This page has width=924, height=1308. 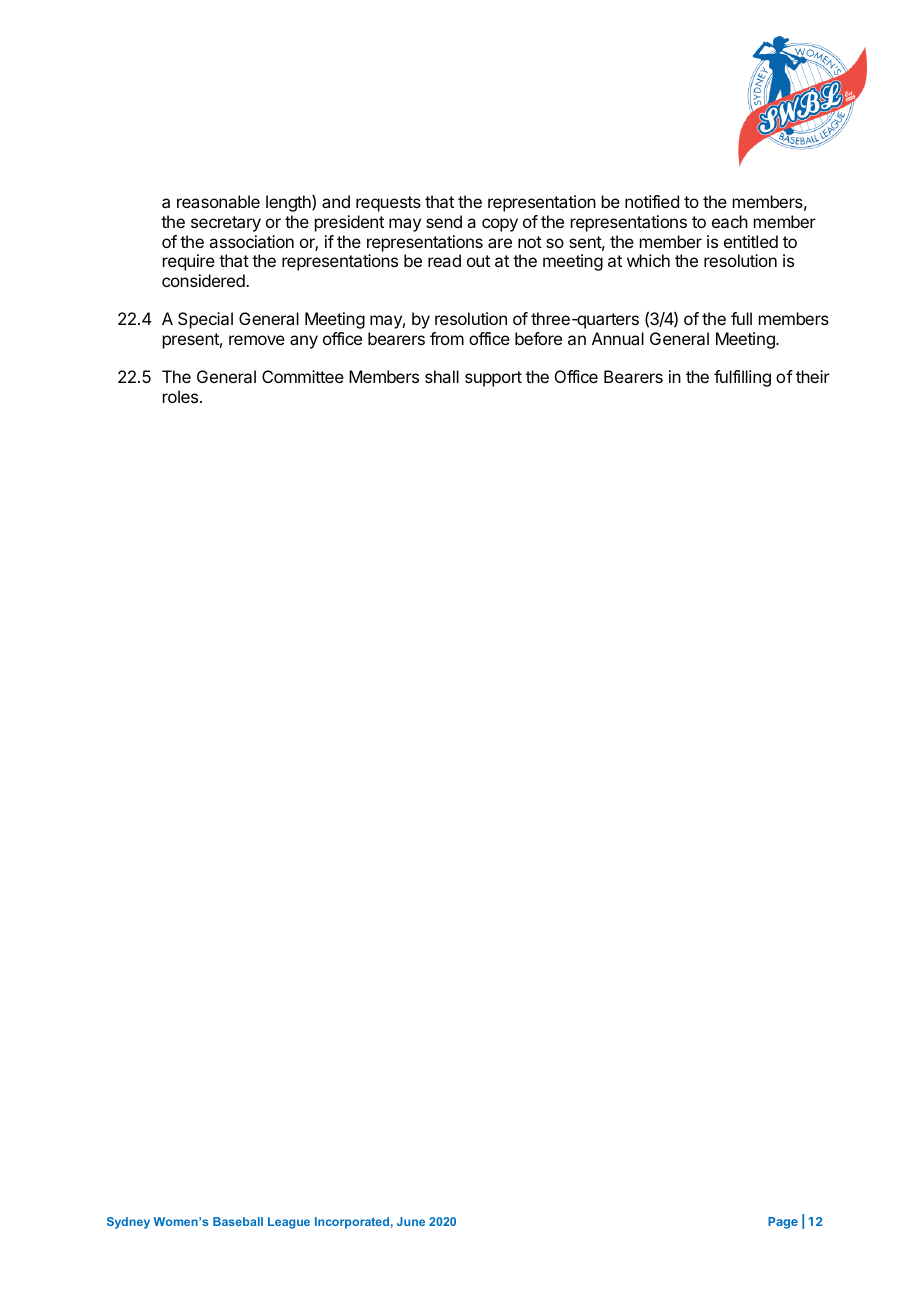 I want to click on fulfilling, so click(x=742, y=378).
